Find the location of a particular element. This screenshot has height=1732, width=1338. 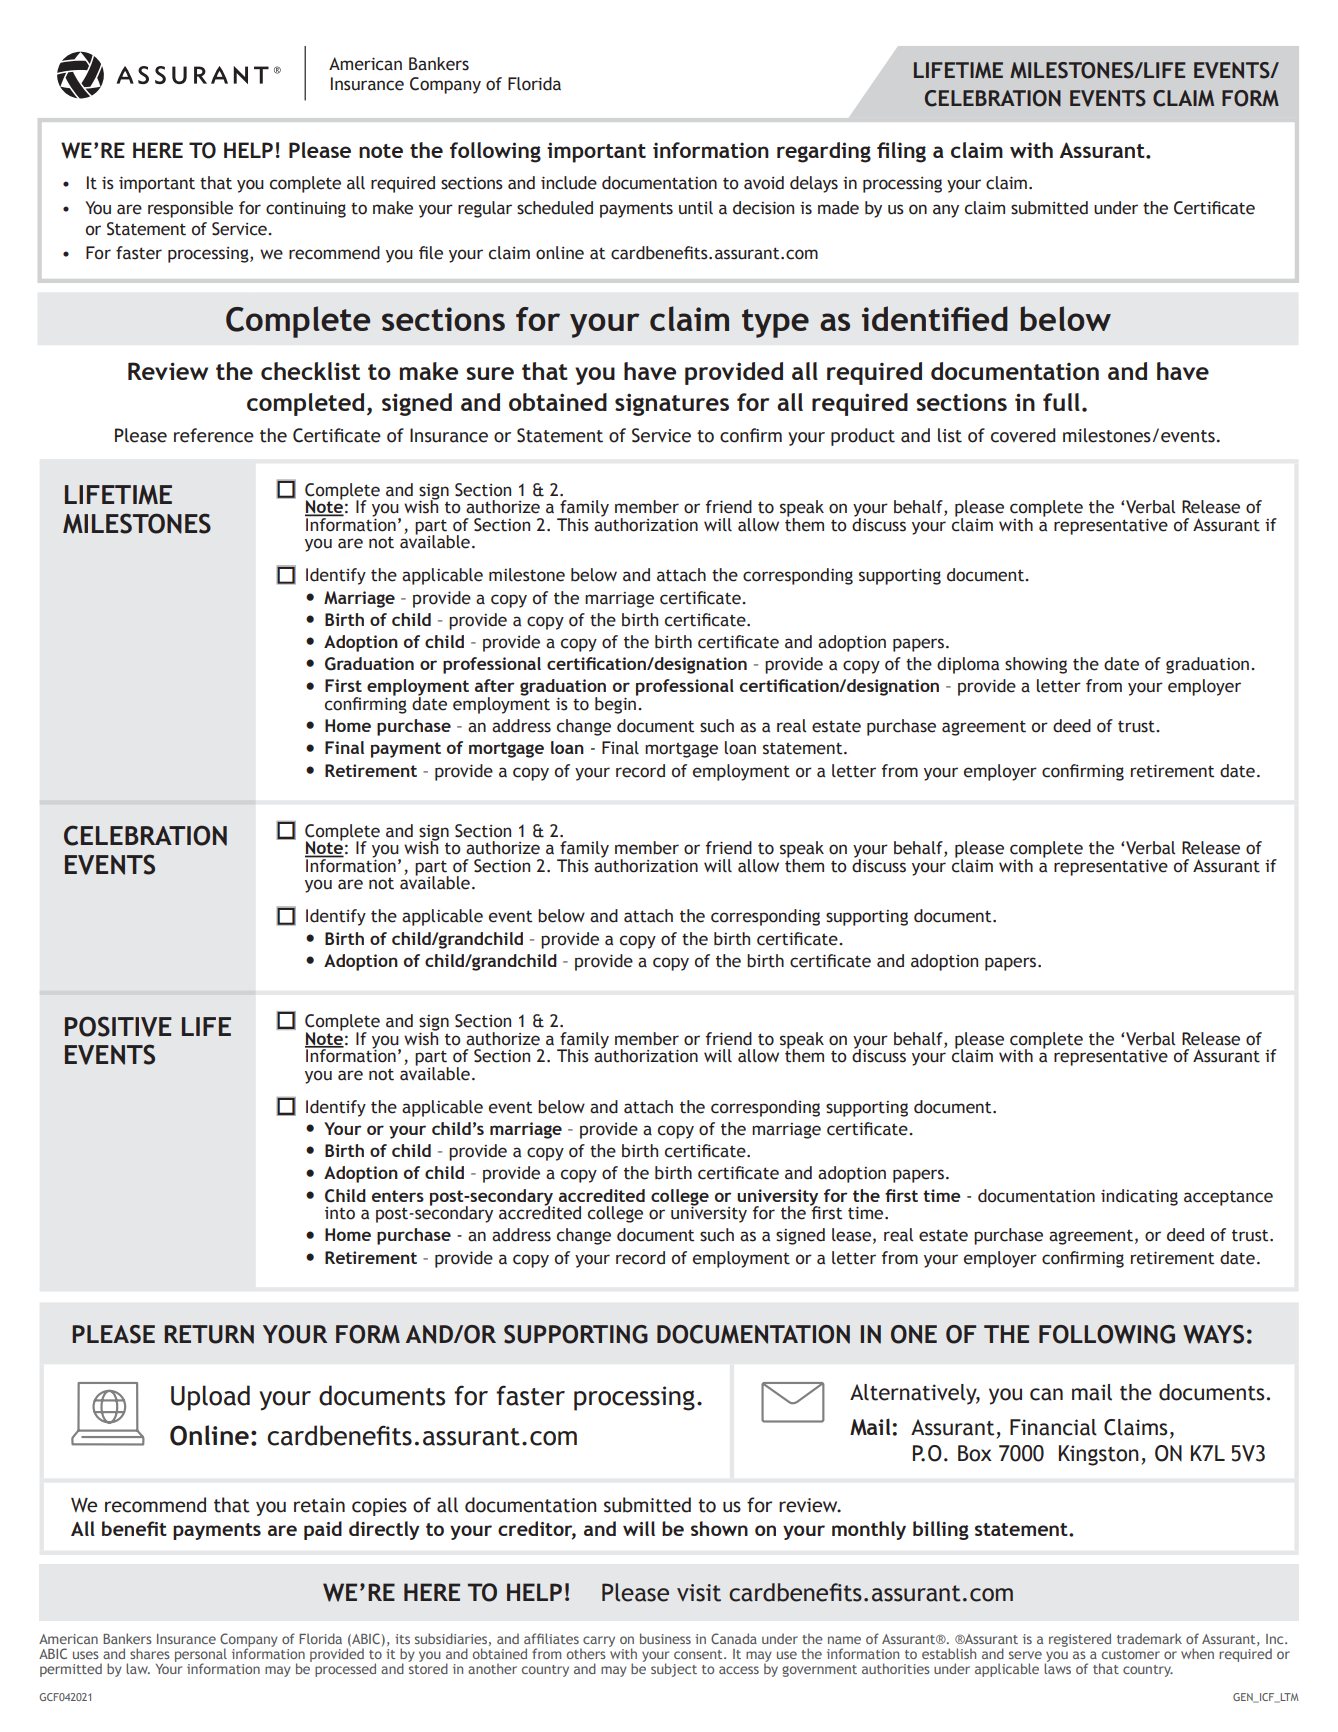

after is located at coordinates (495, 685).
